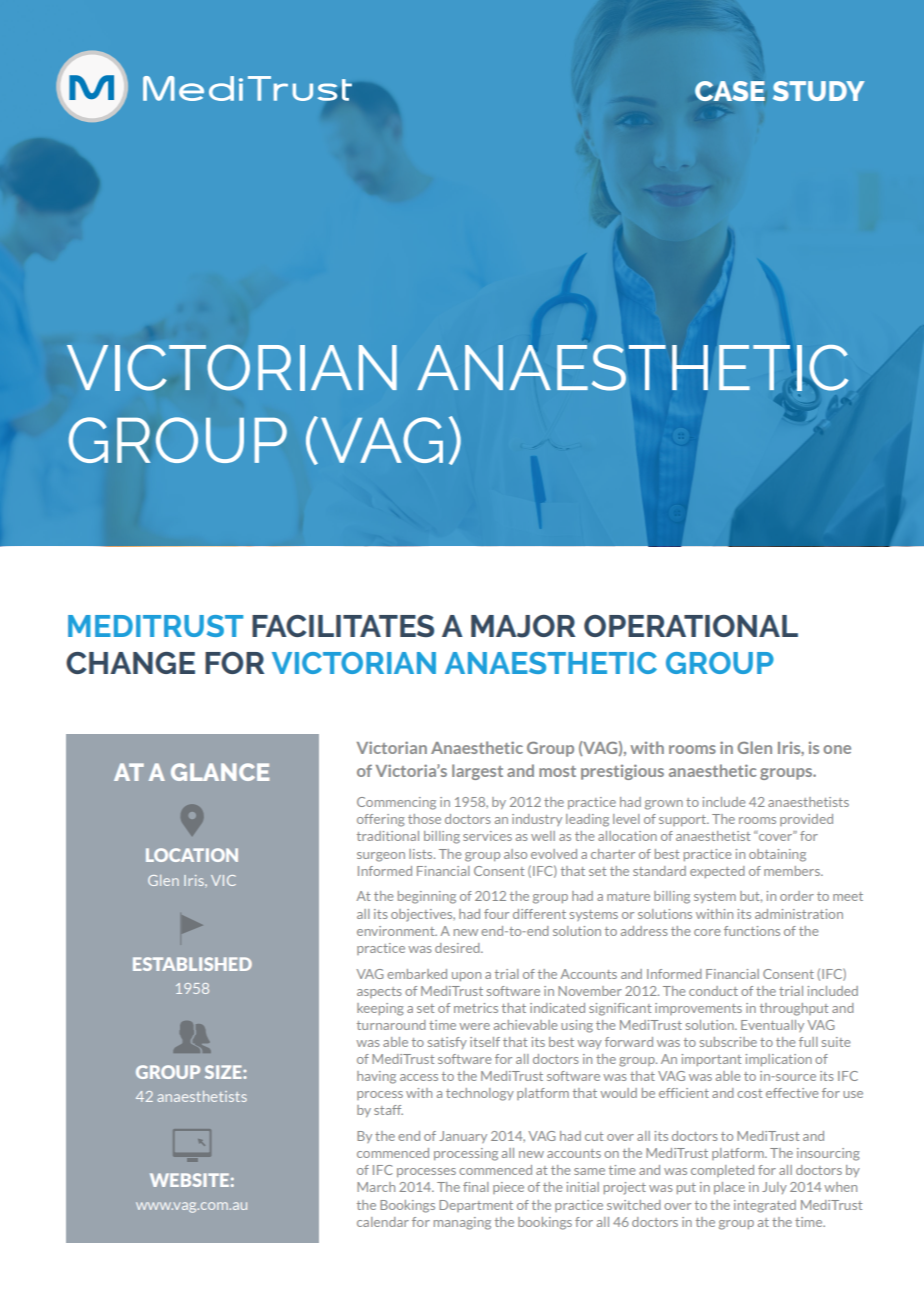 The width and height of the image is (924, 1308). I want to click on CHANGE, so click(130, 663).
